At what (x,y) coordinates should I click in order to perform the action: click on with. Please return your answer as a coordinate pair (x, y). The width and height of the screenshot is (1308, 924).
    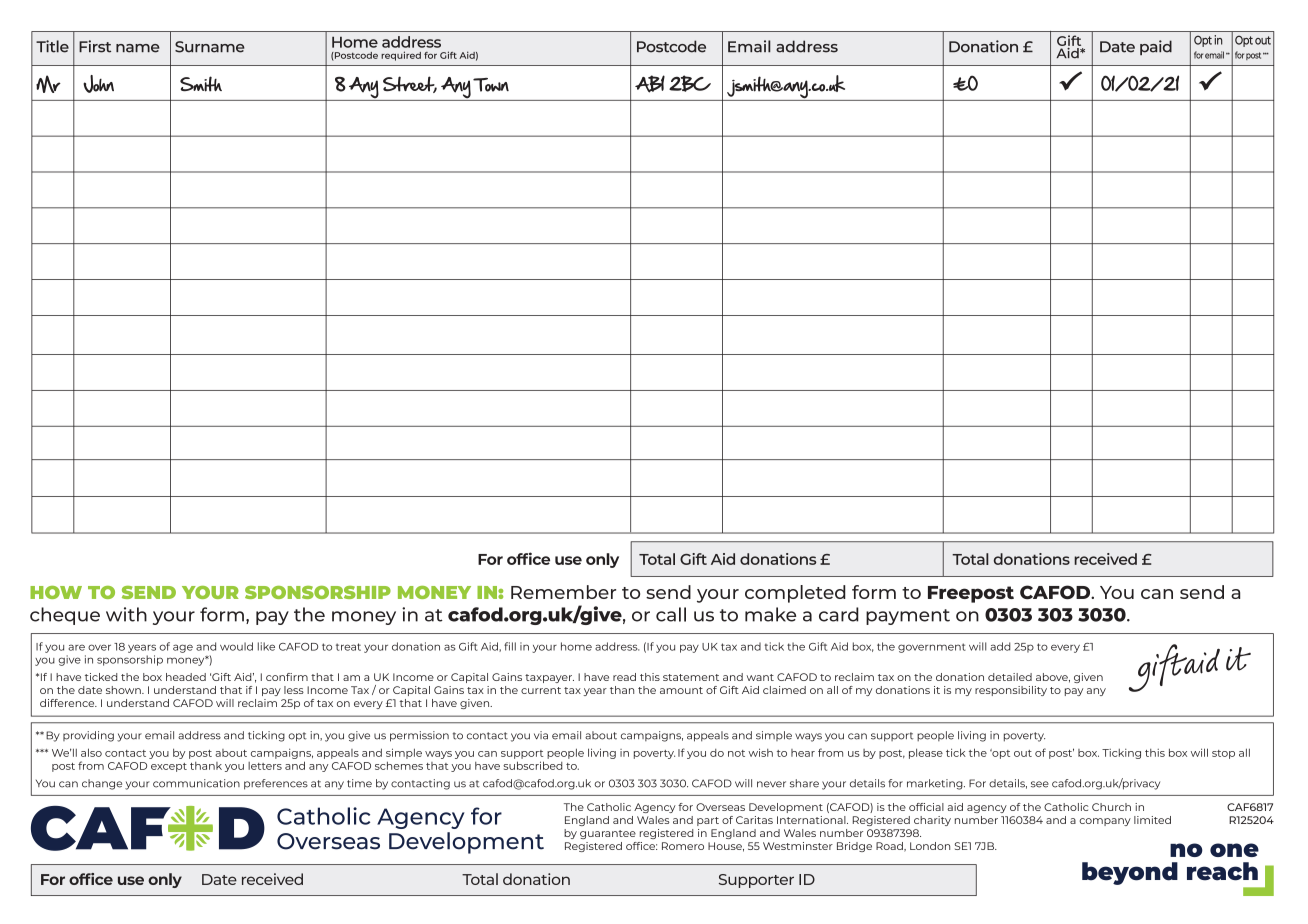
    Looking at the image, I should click on (126, 614).
